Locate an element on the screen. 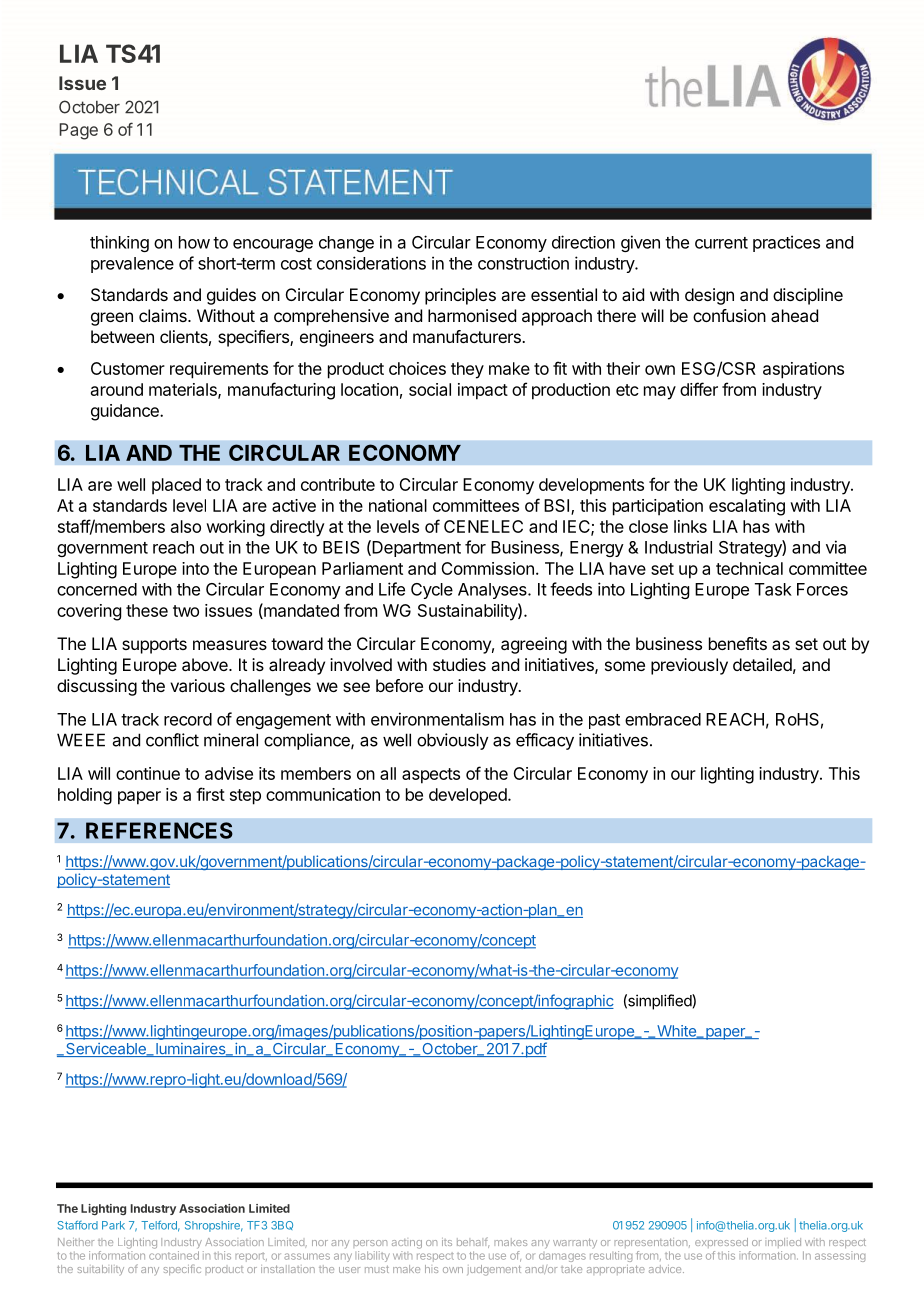  current is located at coordinates (721, 243).
